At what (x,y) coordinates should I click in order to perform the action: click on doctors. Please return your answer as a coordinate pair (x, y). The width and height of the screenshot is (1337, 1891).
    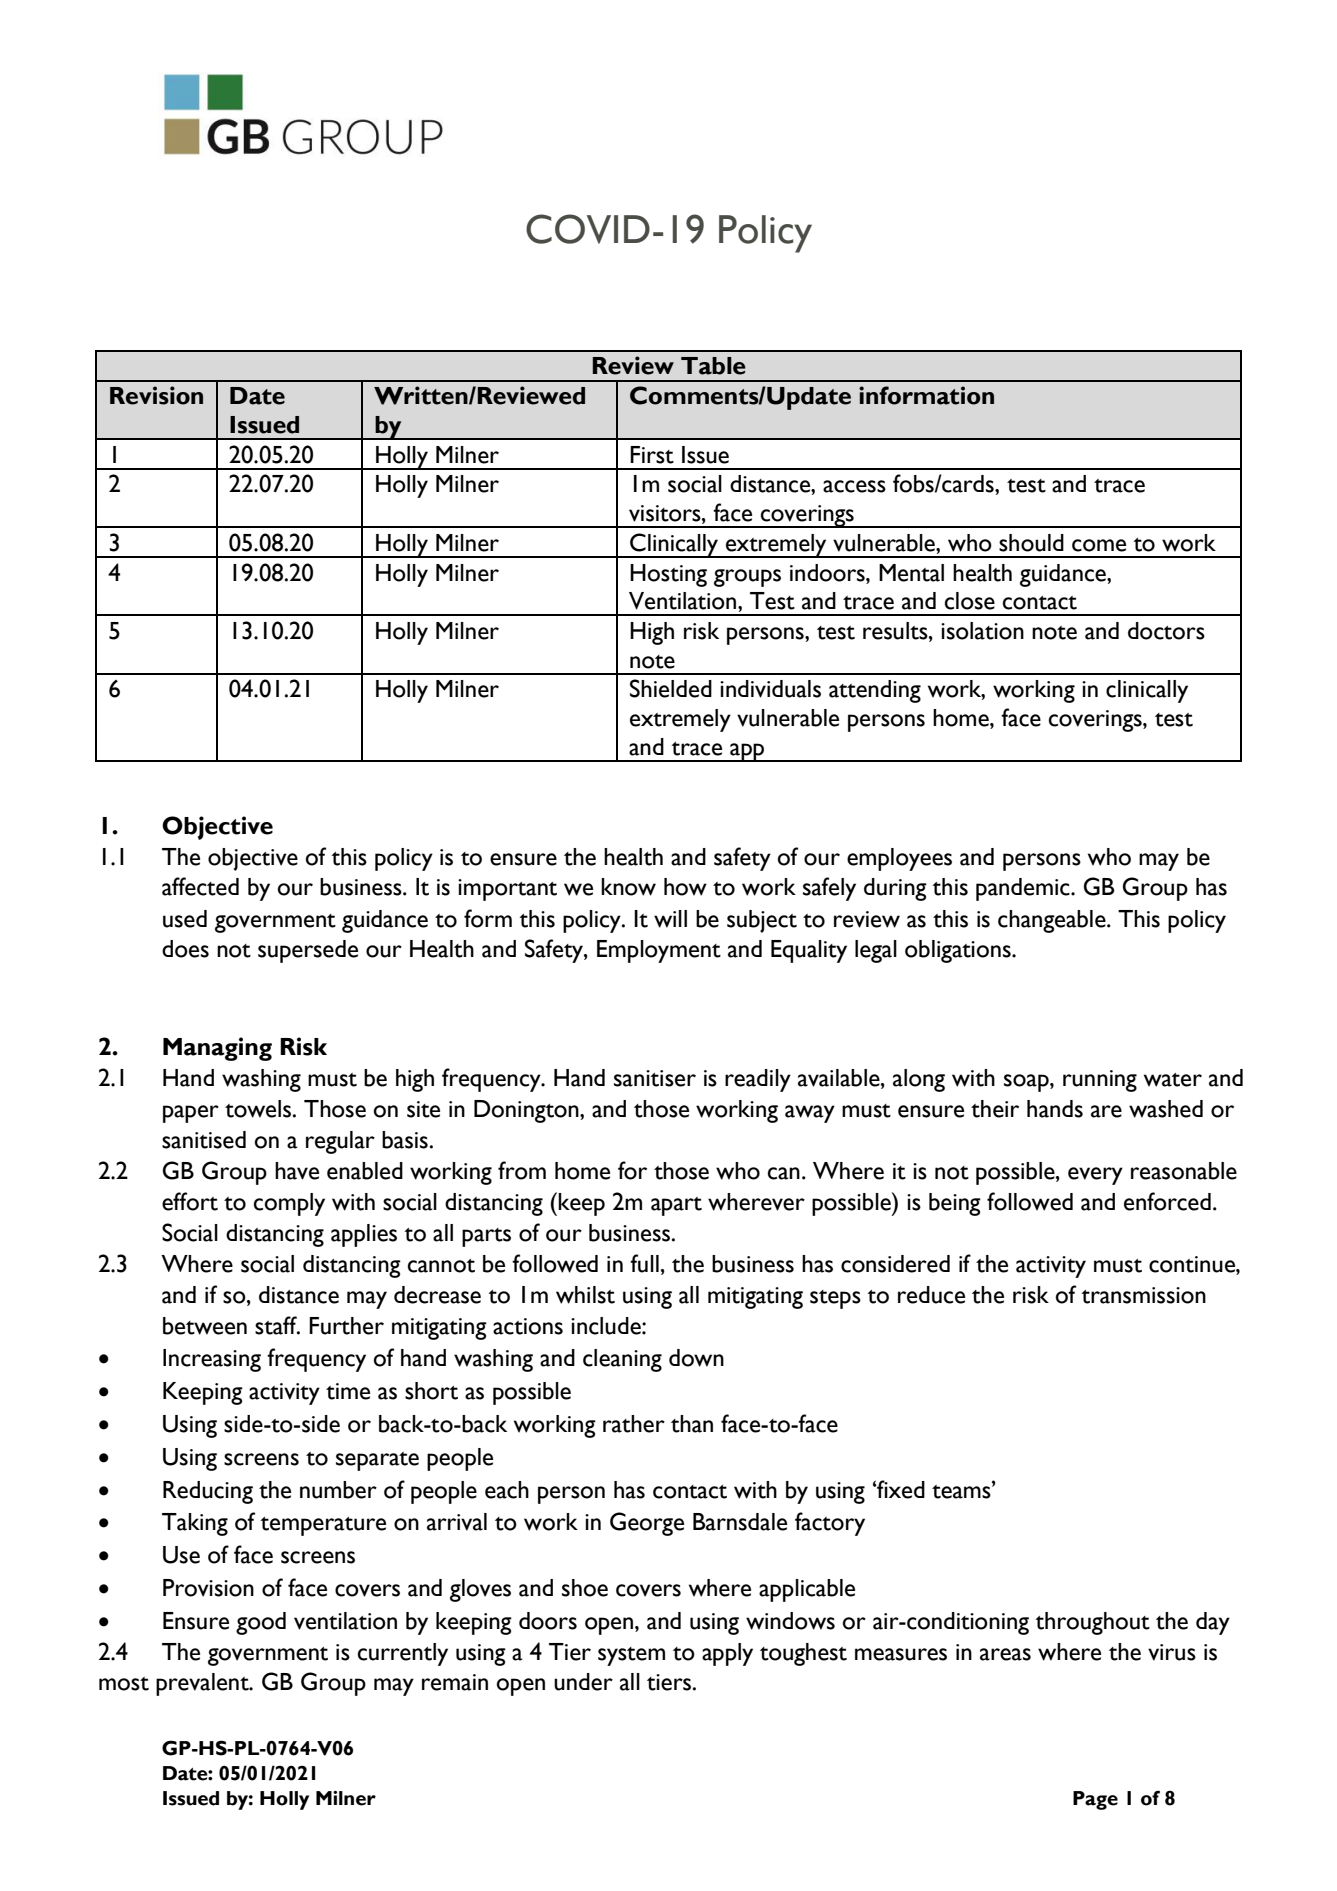
    Looking at the image, I should click on (1166, 631).
